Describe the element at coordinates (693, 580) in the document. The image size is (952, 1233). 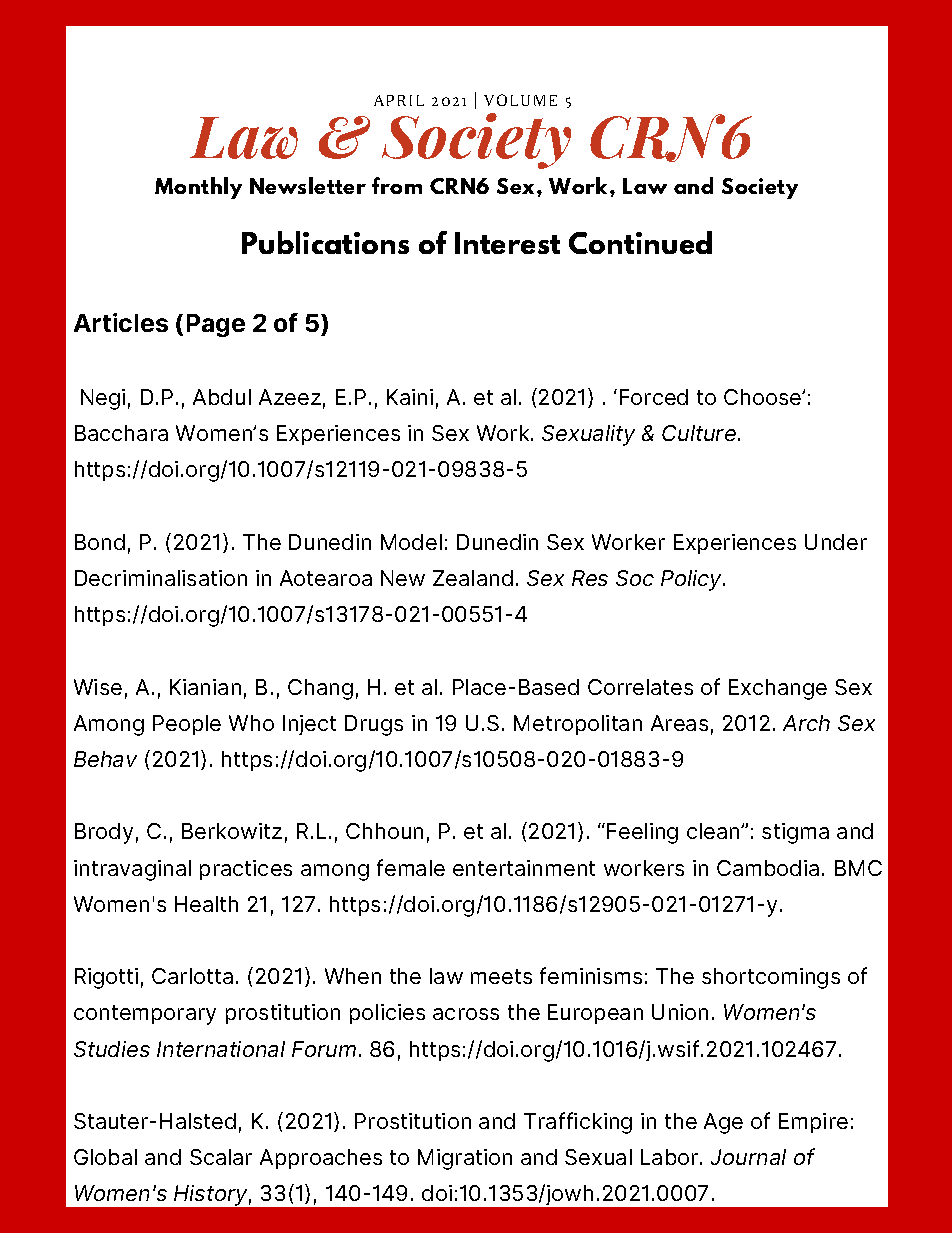
I see `Policy` at that location.
